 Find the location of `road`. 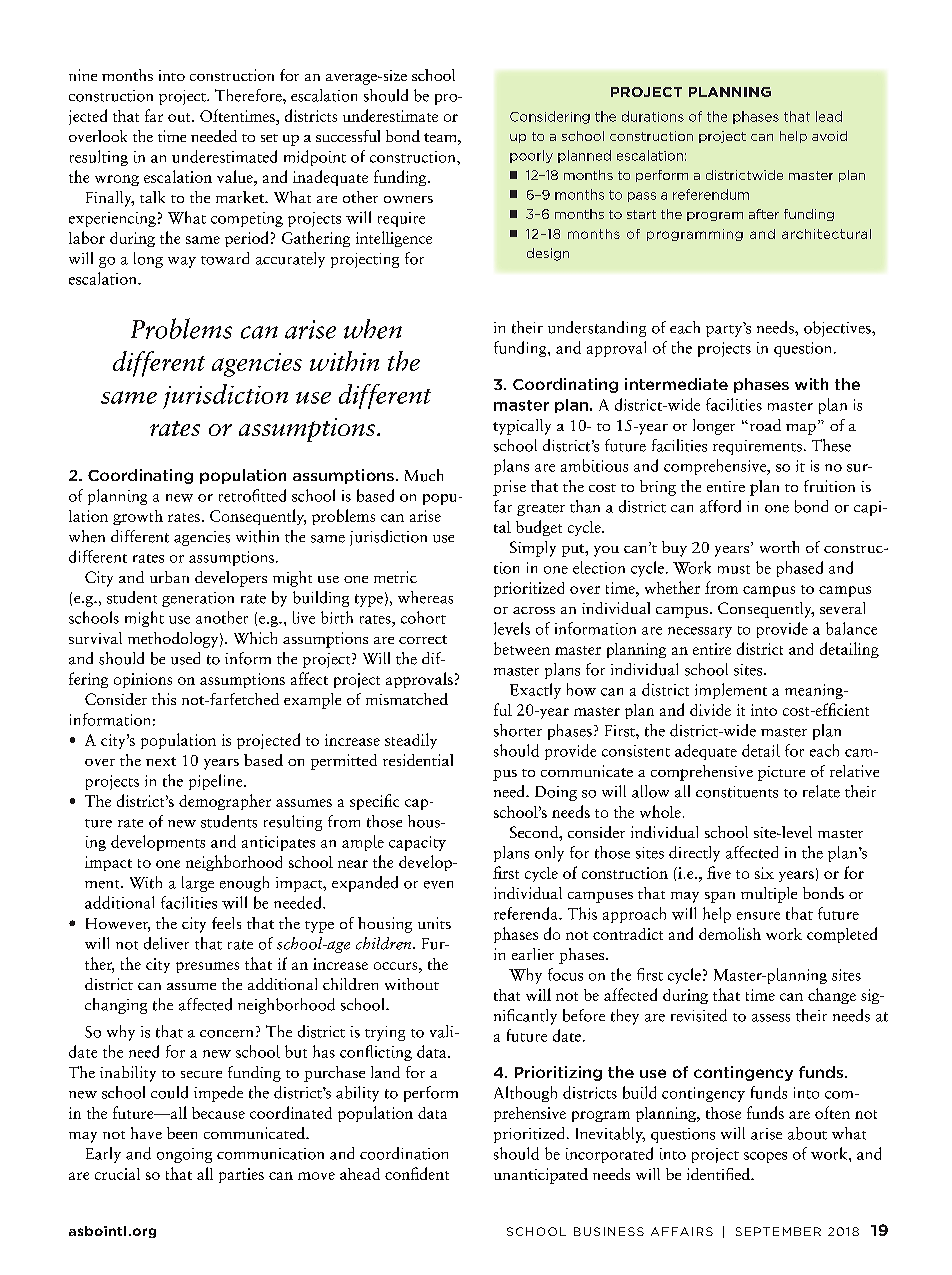

road is located at coordinates (764, 425).
